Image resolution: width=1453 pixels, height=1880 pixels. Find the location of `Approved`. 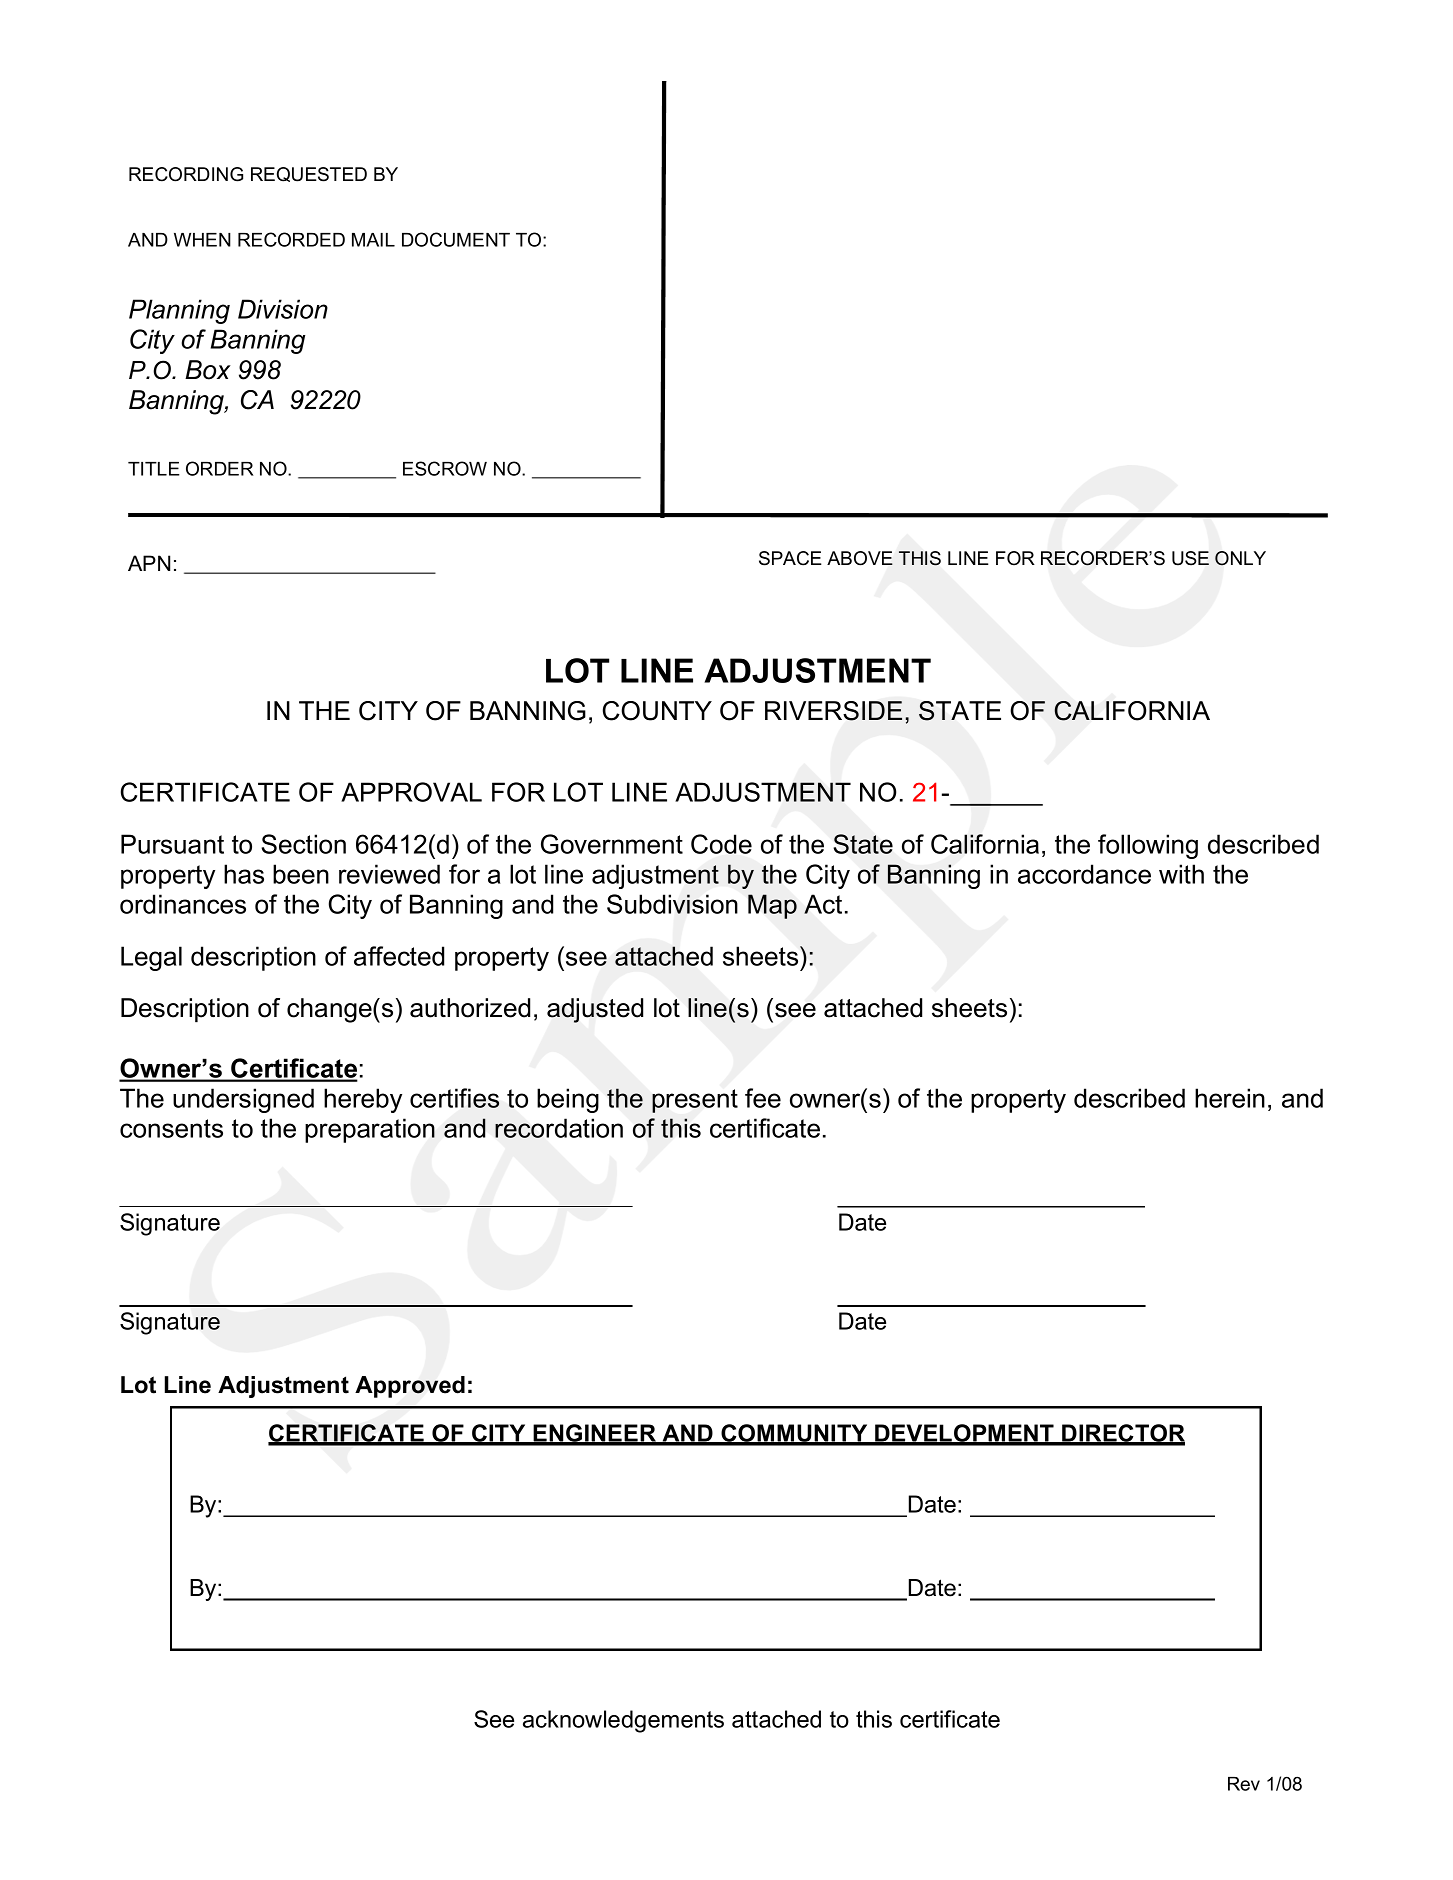

Approved is located at coordinates (410, 1387).
